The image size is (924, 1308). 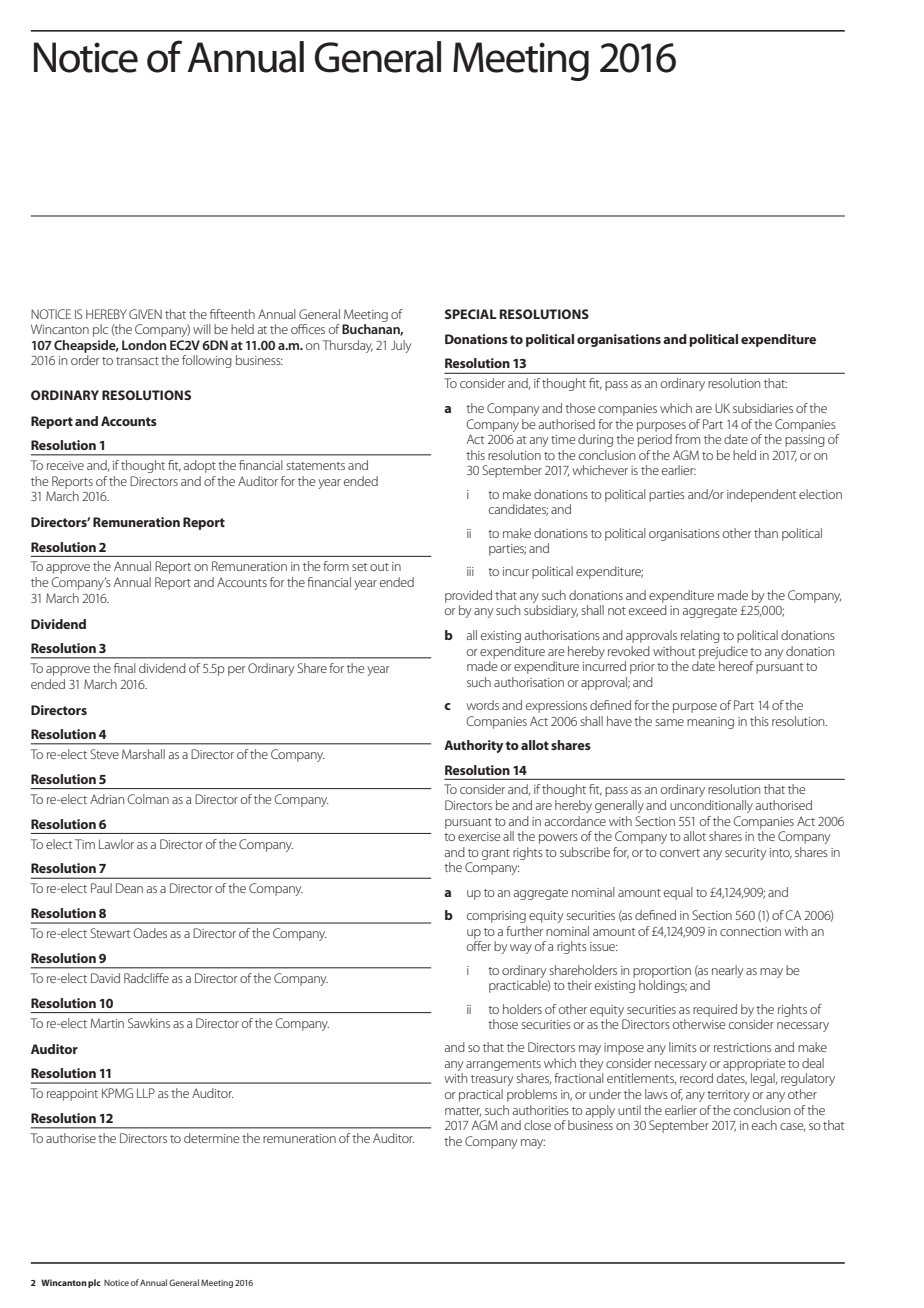 I want to click on territory, so click(x=728, y=1096).
